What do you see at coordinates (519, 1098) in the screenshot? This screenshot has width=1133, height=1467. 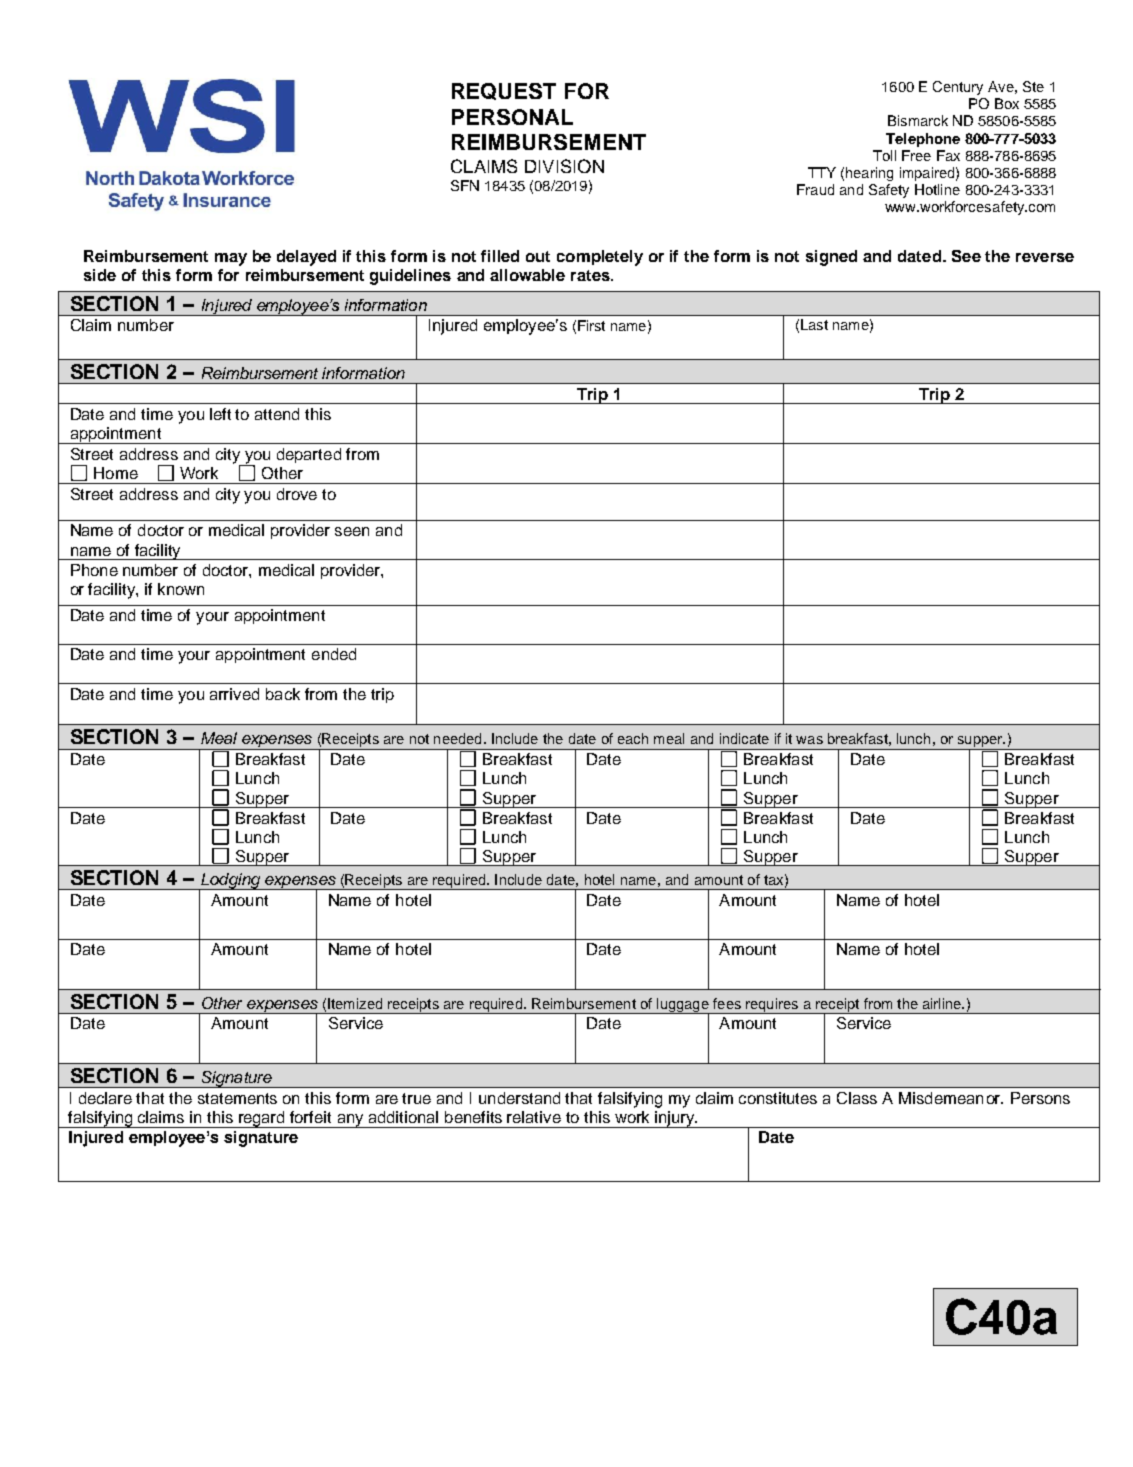 I see `understand` at bounding box center [519, 1098].
